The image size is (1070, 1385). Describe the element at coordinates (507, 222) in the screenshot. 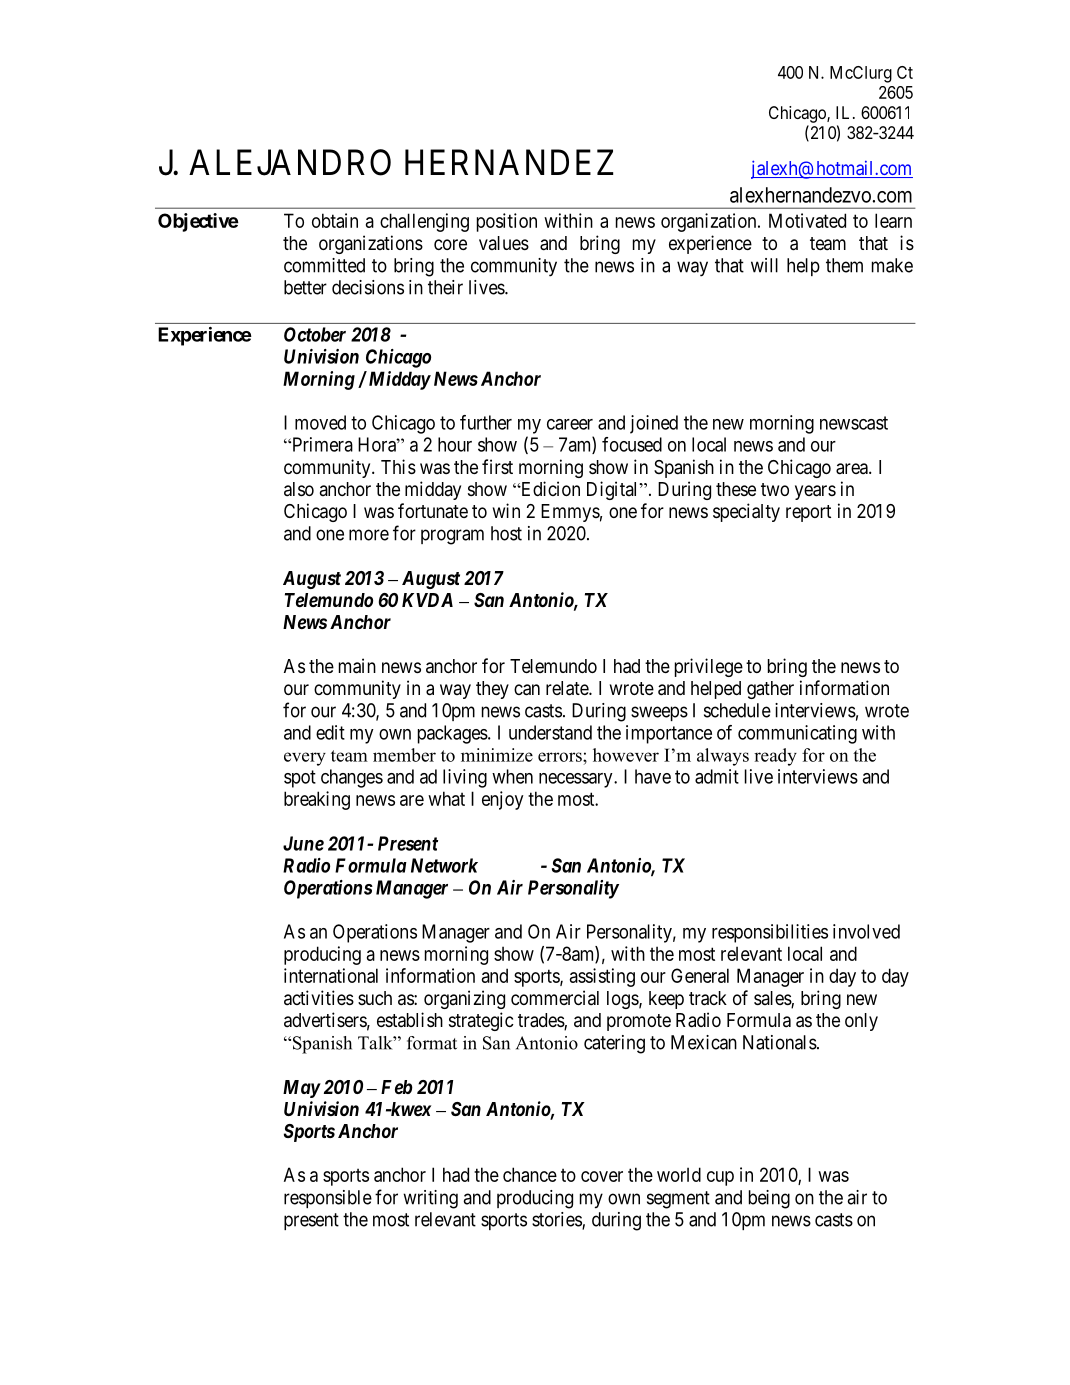

I see `position` at that location.
